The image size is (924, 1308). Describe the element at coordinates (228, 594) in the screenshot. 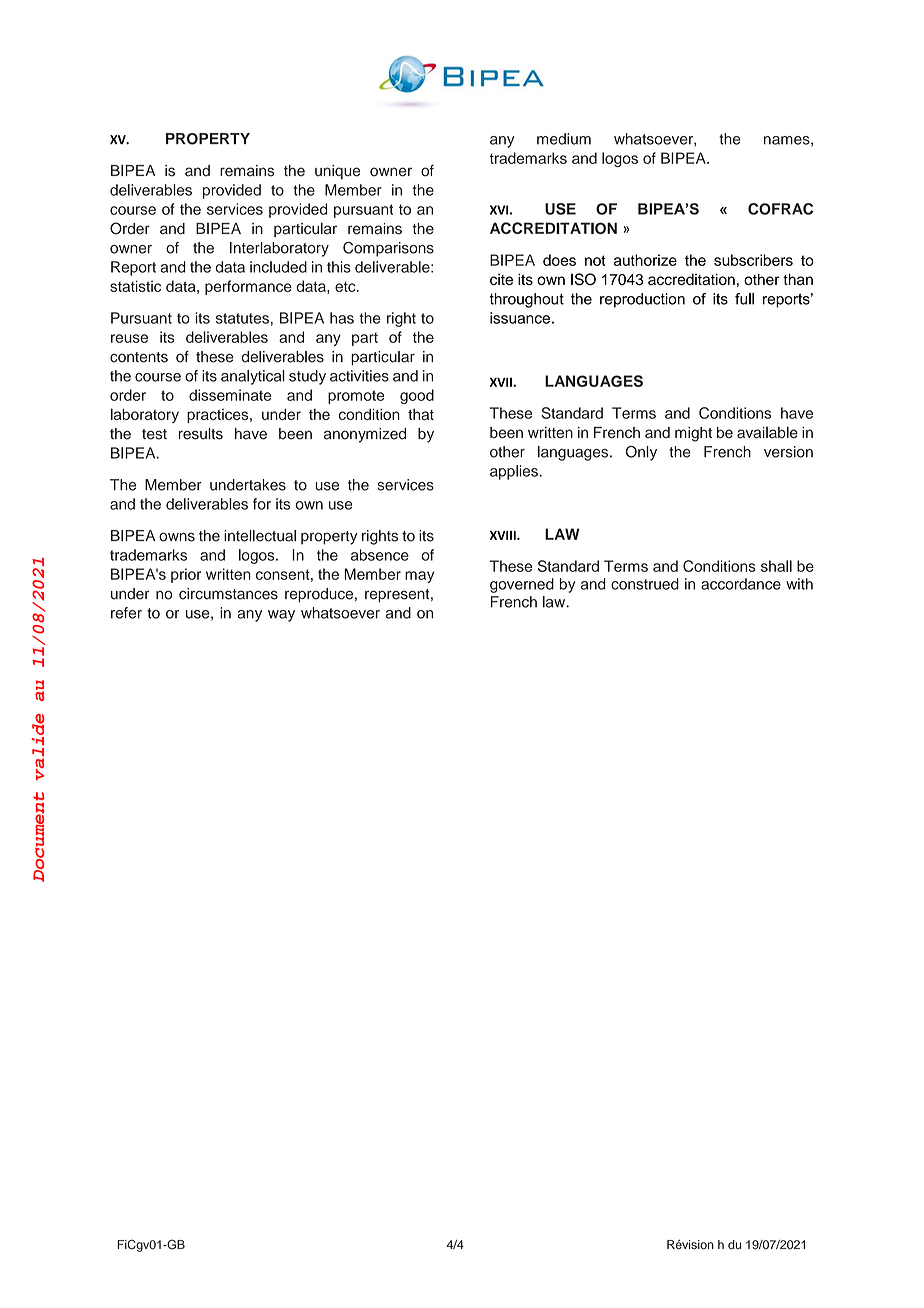

I see `circumstances` at that location.
